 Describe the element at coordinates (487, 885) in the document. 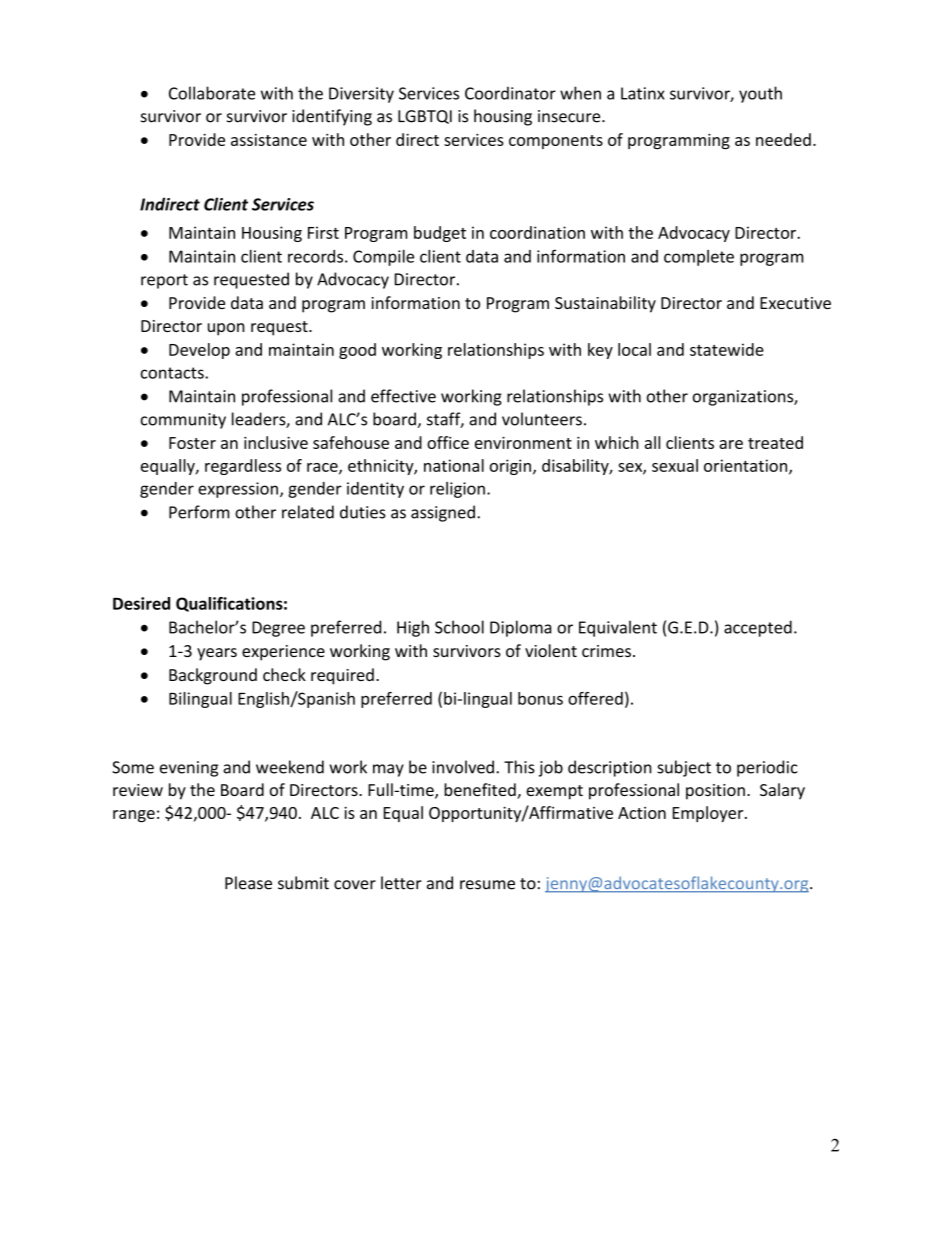

I see `resume` at that location.
